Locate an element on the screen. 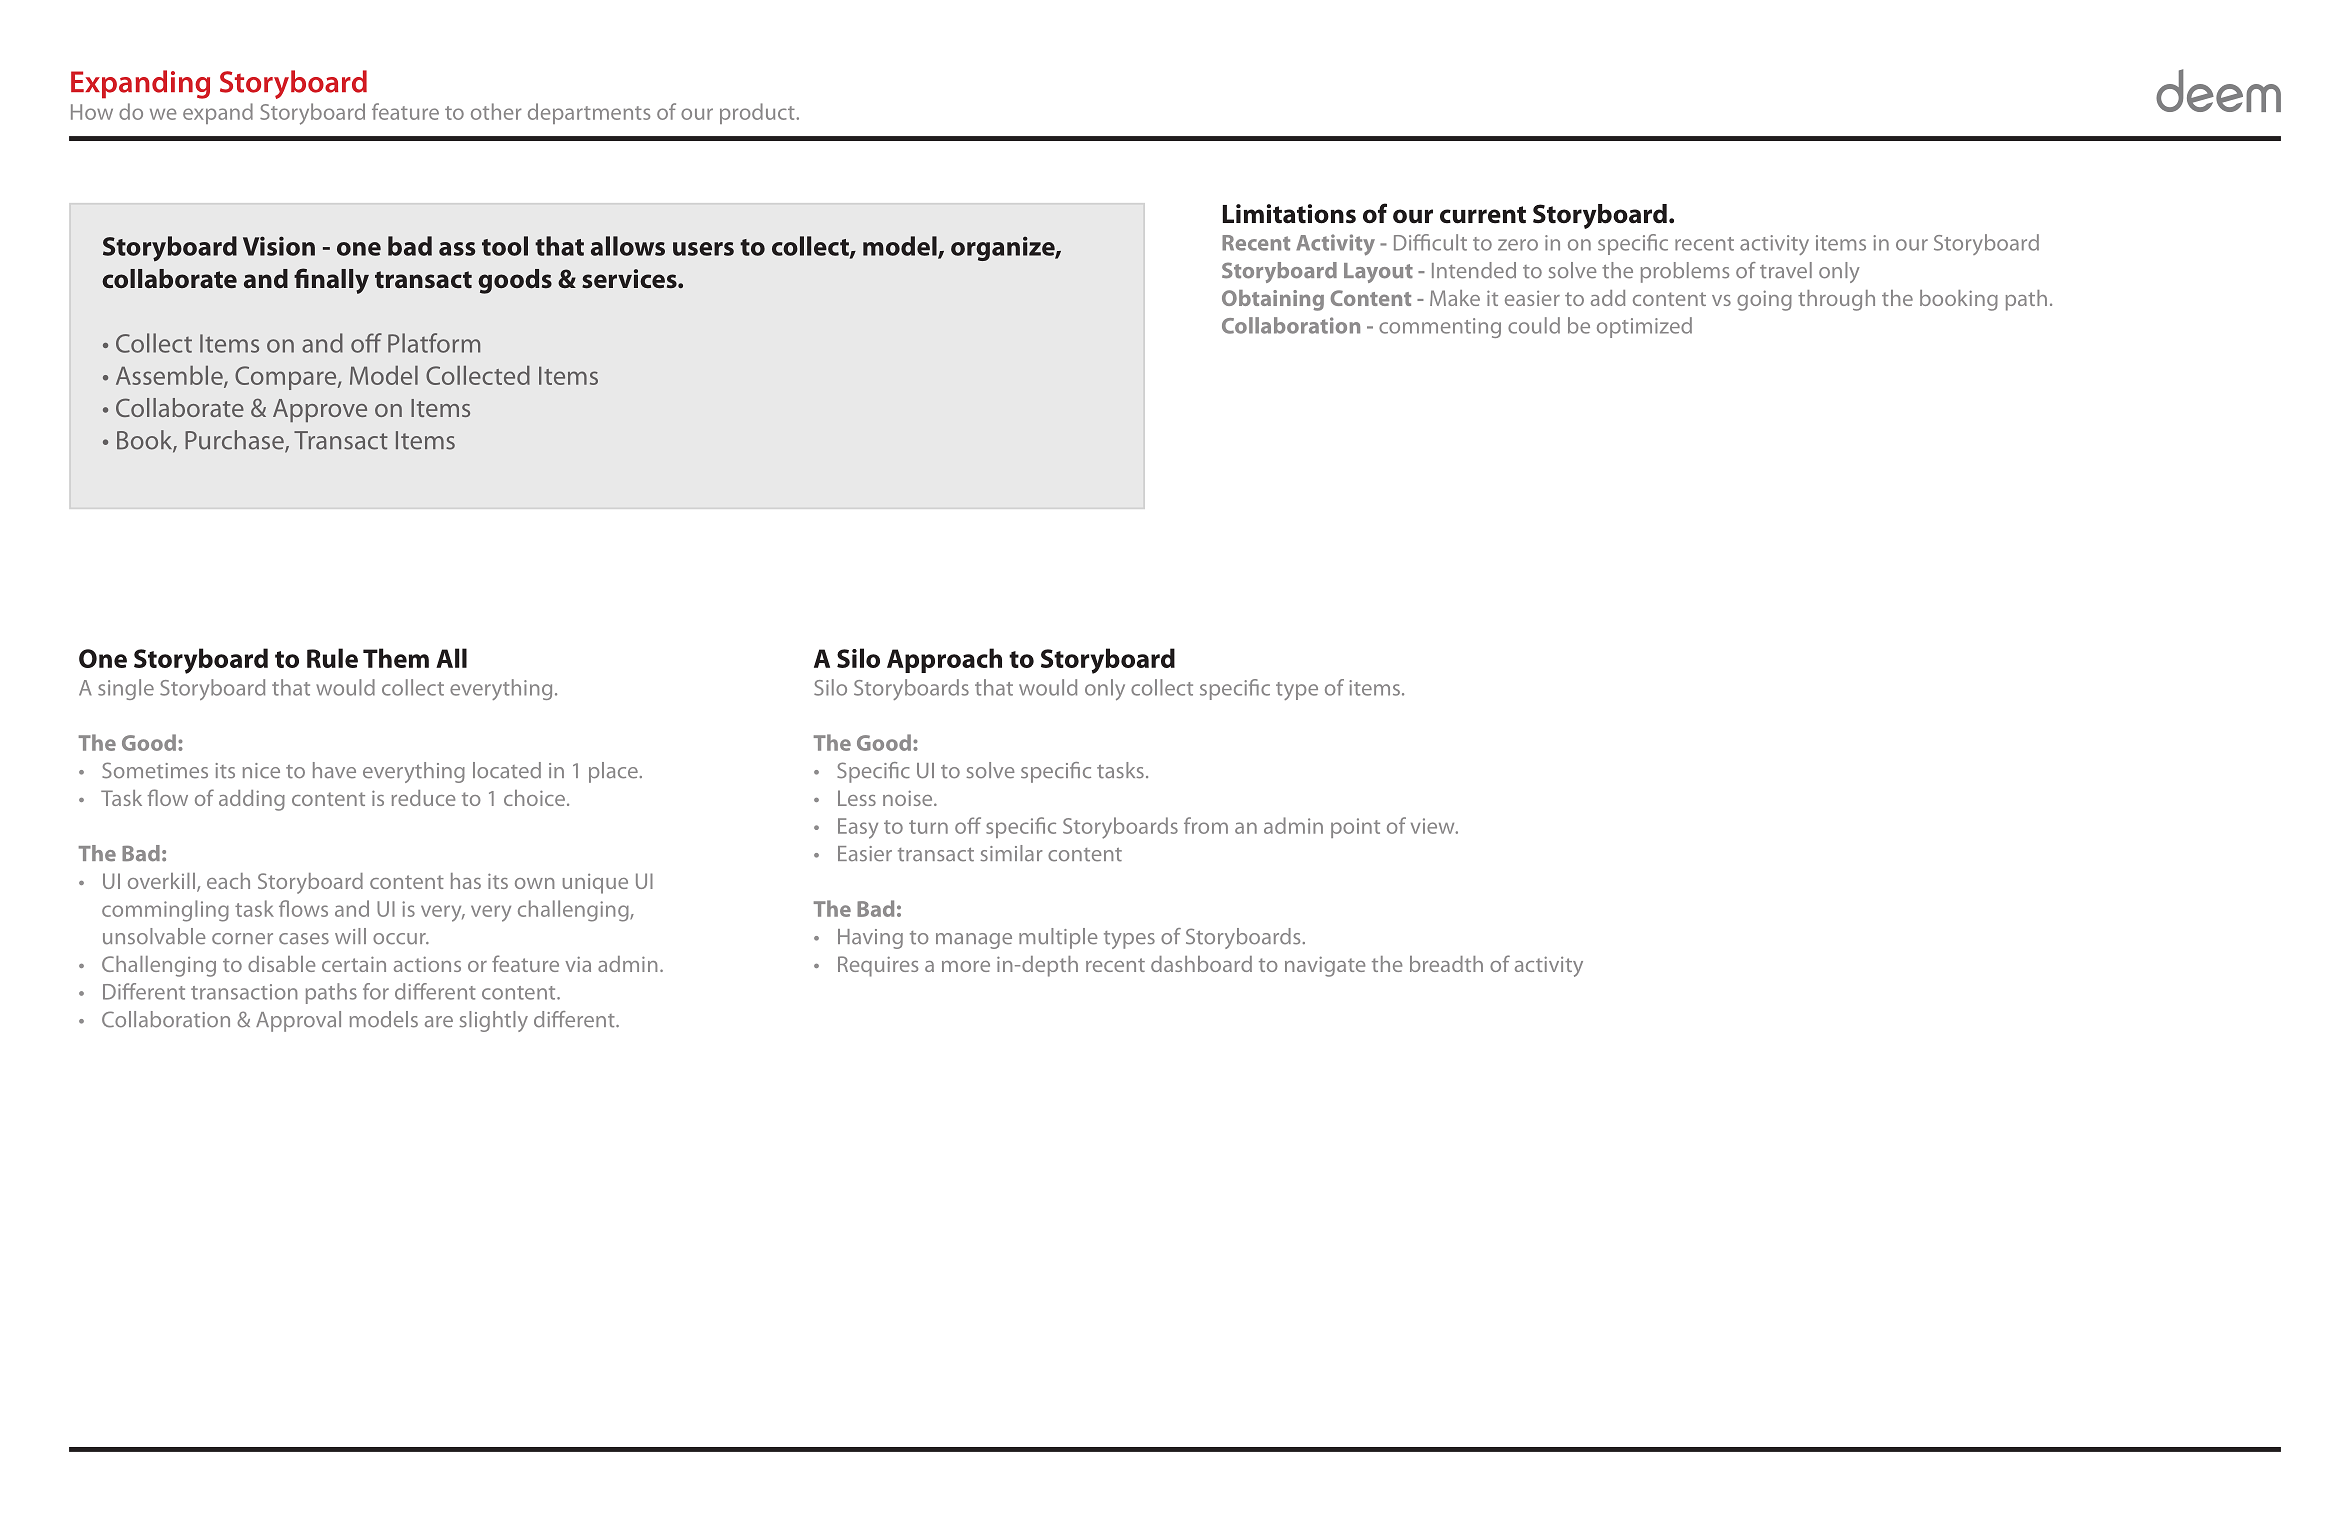  other is located at coordinates (496, 111).
